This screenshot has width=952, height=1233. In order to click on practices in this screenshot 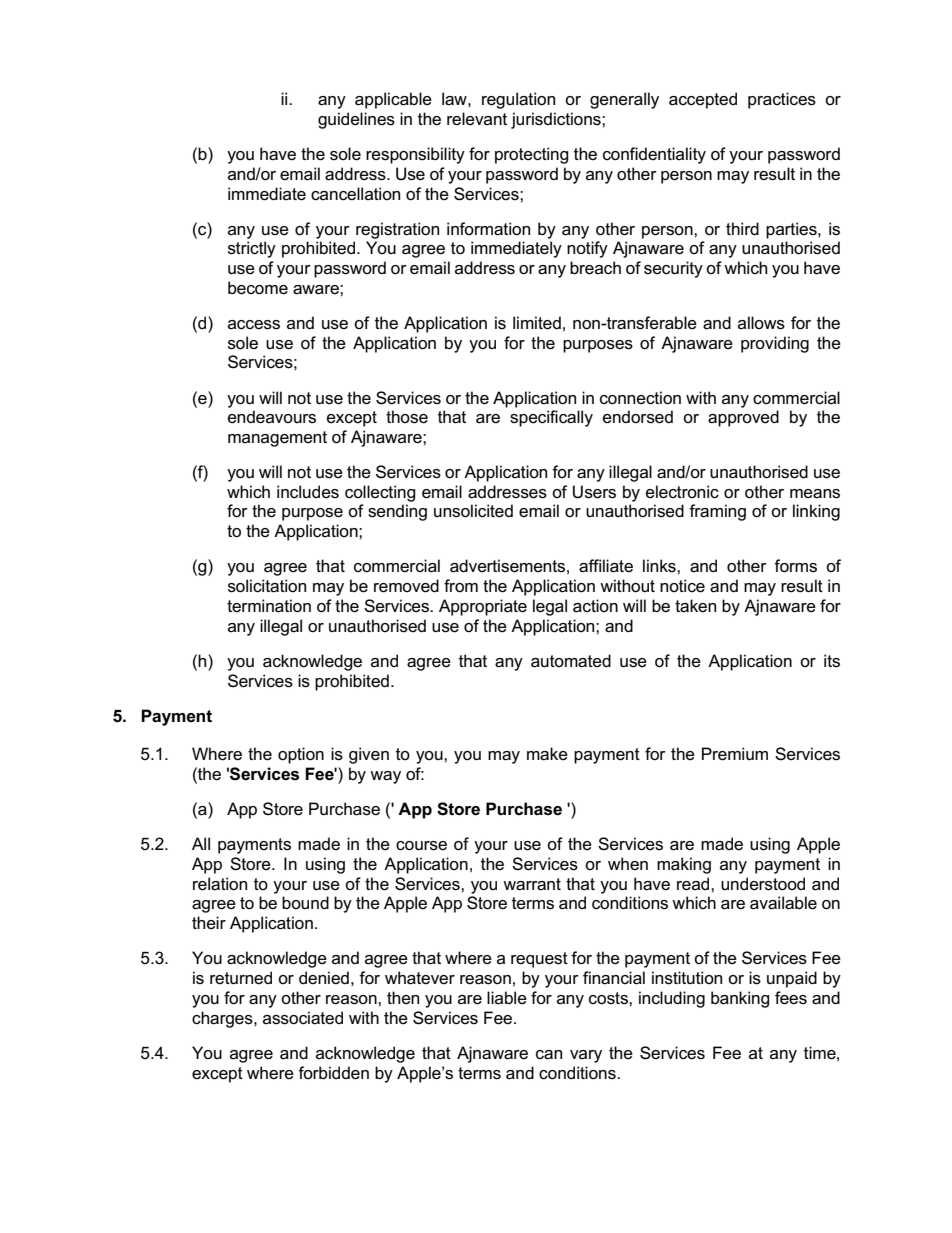, I will do `click(782, 100)`.
